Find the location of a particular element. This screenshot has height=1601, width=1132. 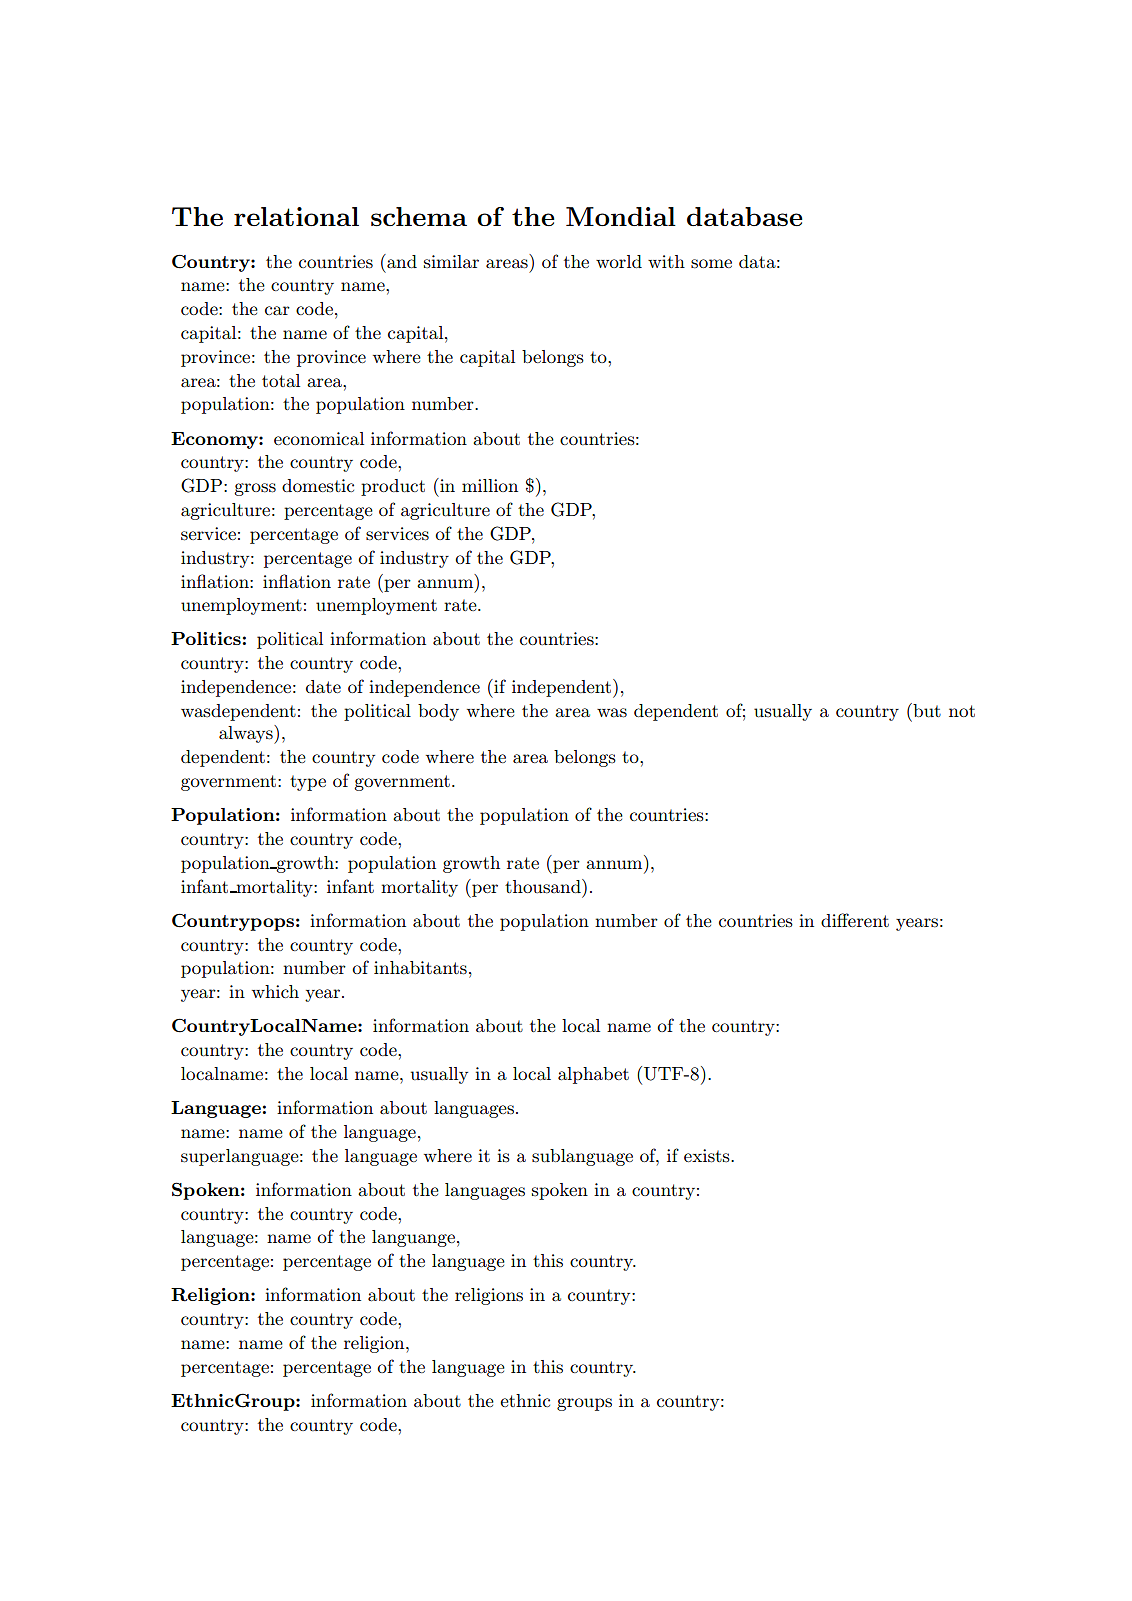

domestic is located at coordinates (318, 486).
